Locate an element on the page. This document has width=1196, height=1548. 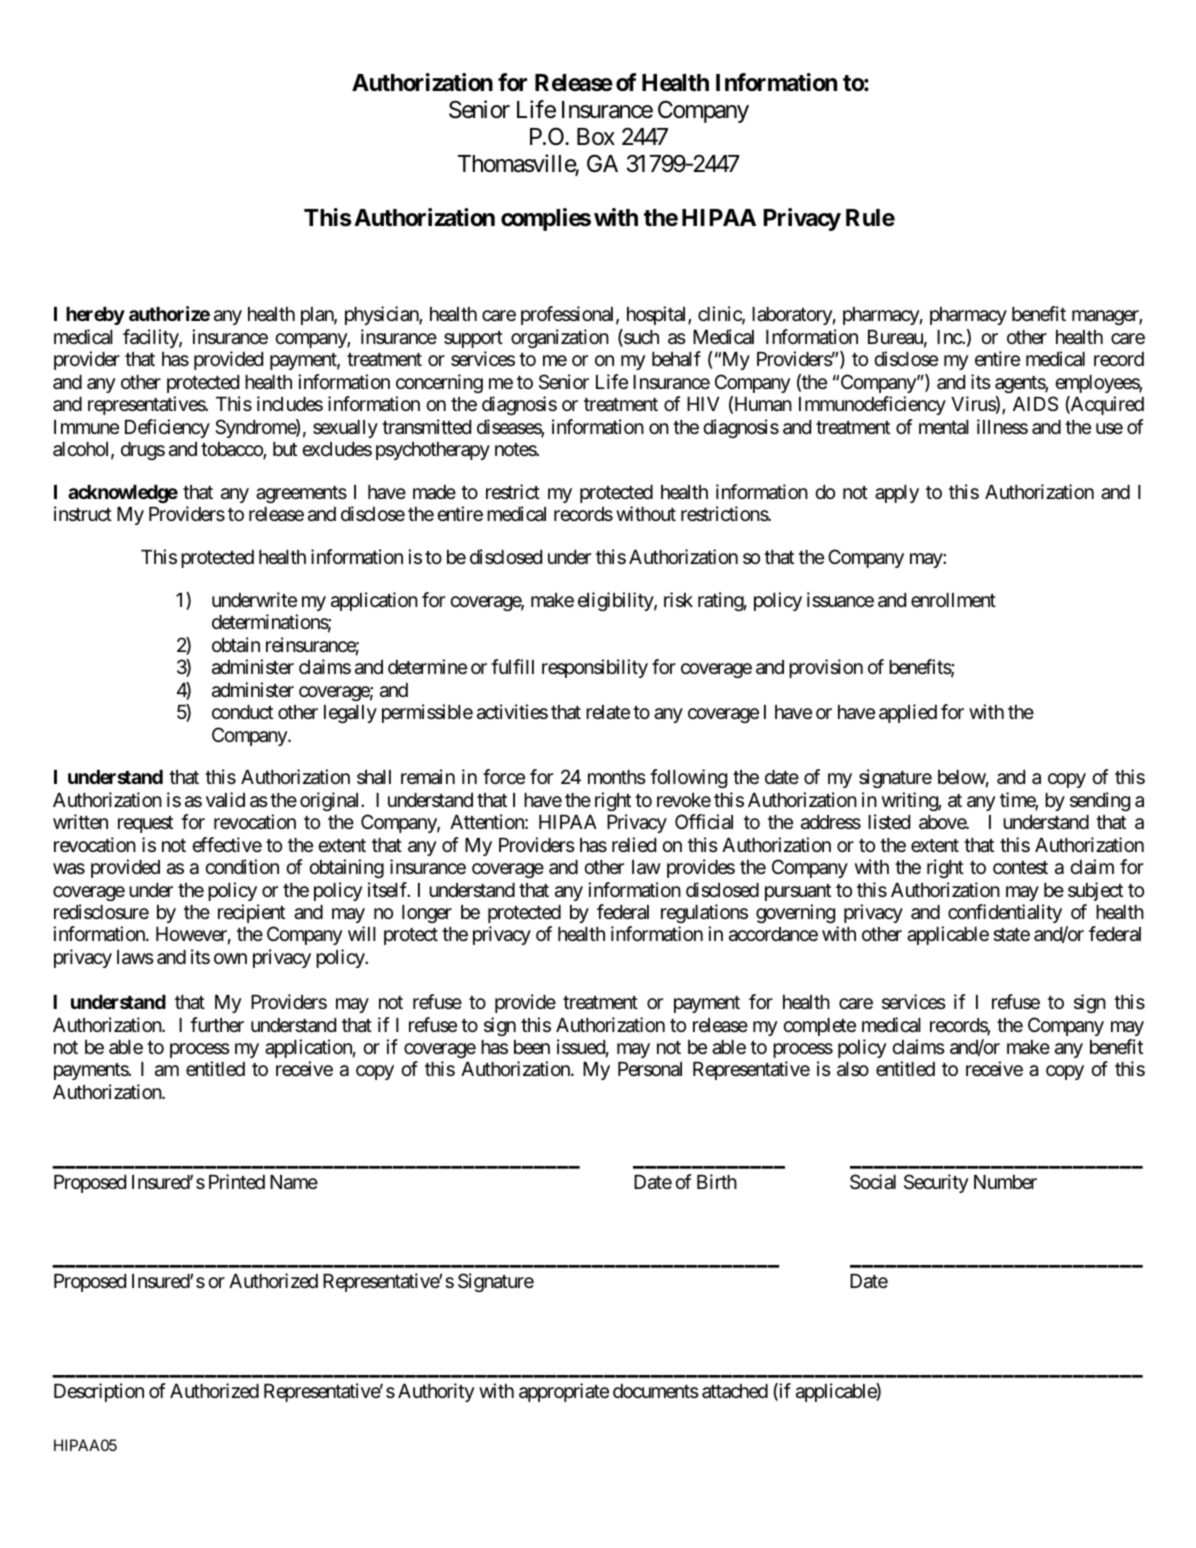
instruct is located at coordinates (83, 513).
